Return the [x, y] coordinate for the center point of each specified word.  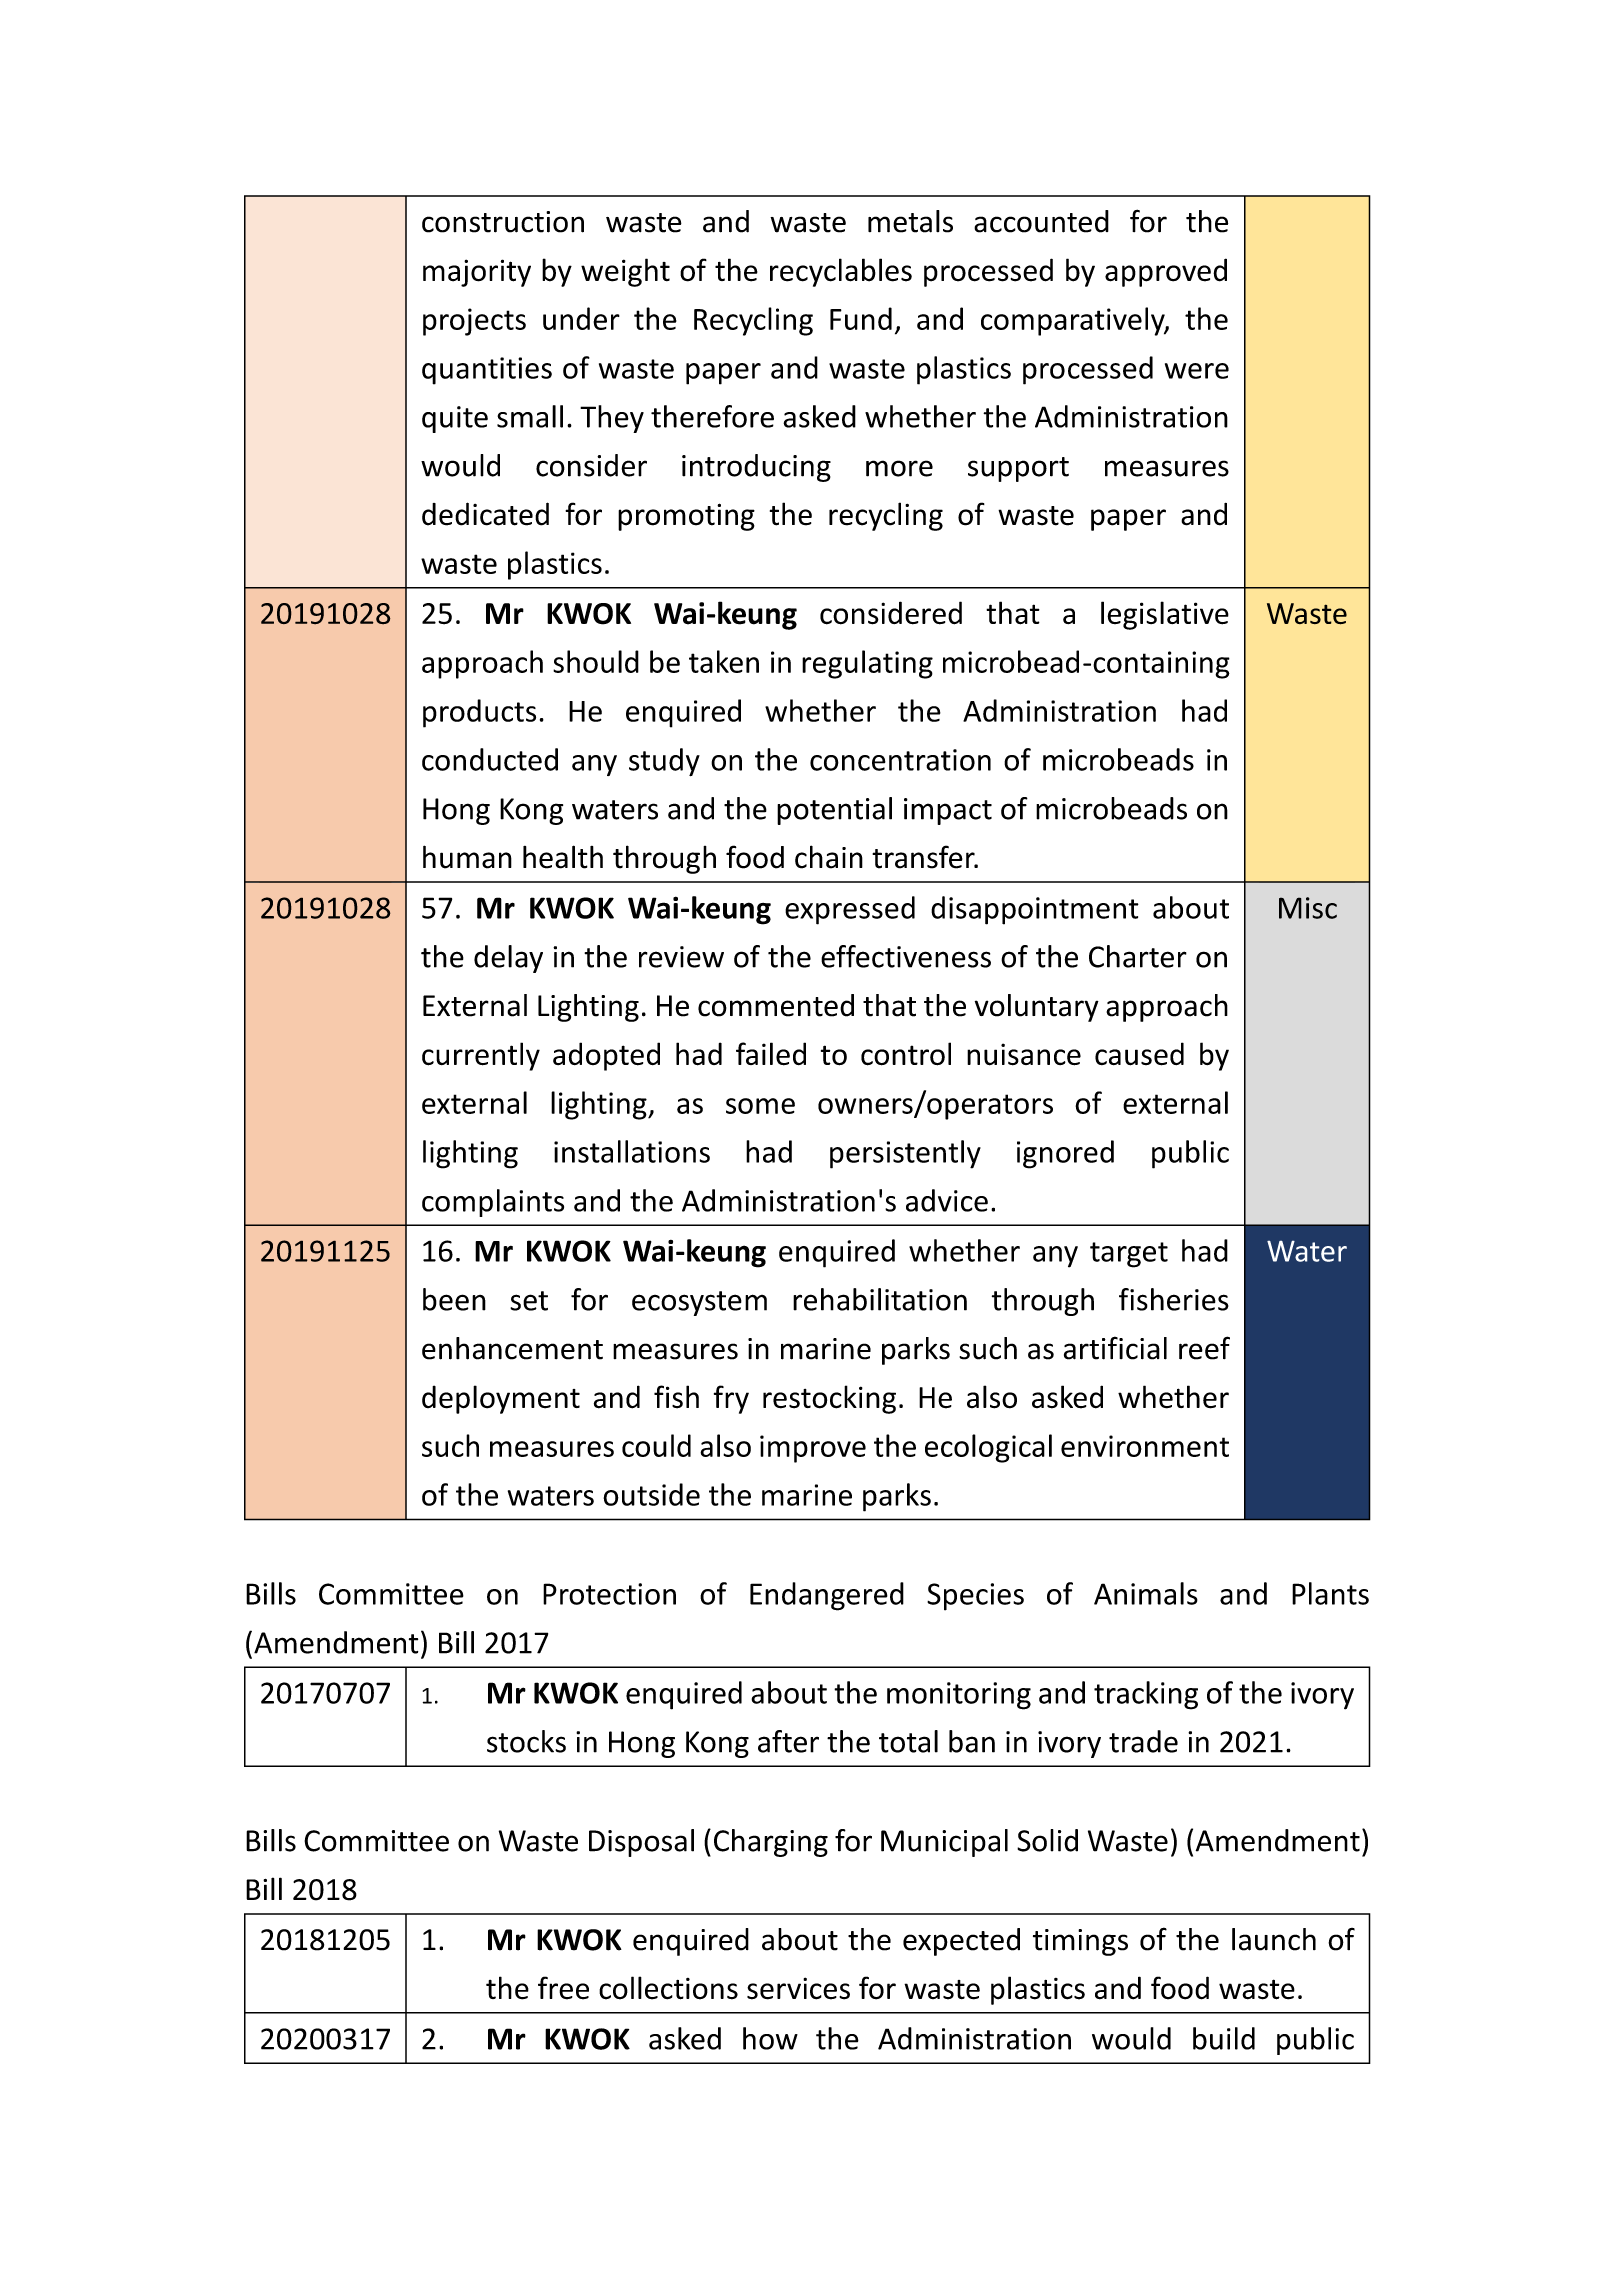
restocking [829, 1399]
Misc [1308, 908]
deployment [501, 1399]
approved [1166, 272]
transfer [924, 857]
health [563, 857]
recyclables [841, 272]
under [581, 318]
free [563, 1988]
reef [1204, 1348]
